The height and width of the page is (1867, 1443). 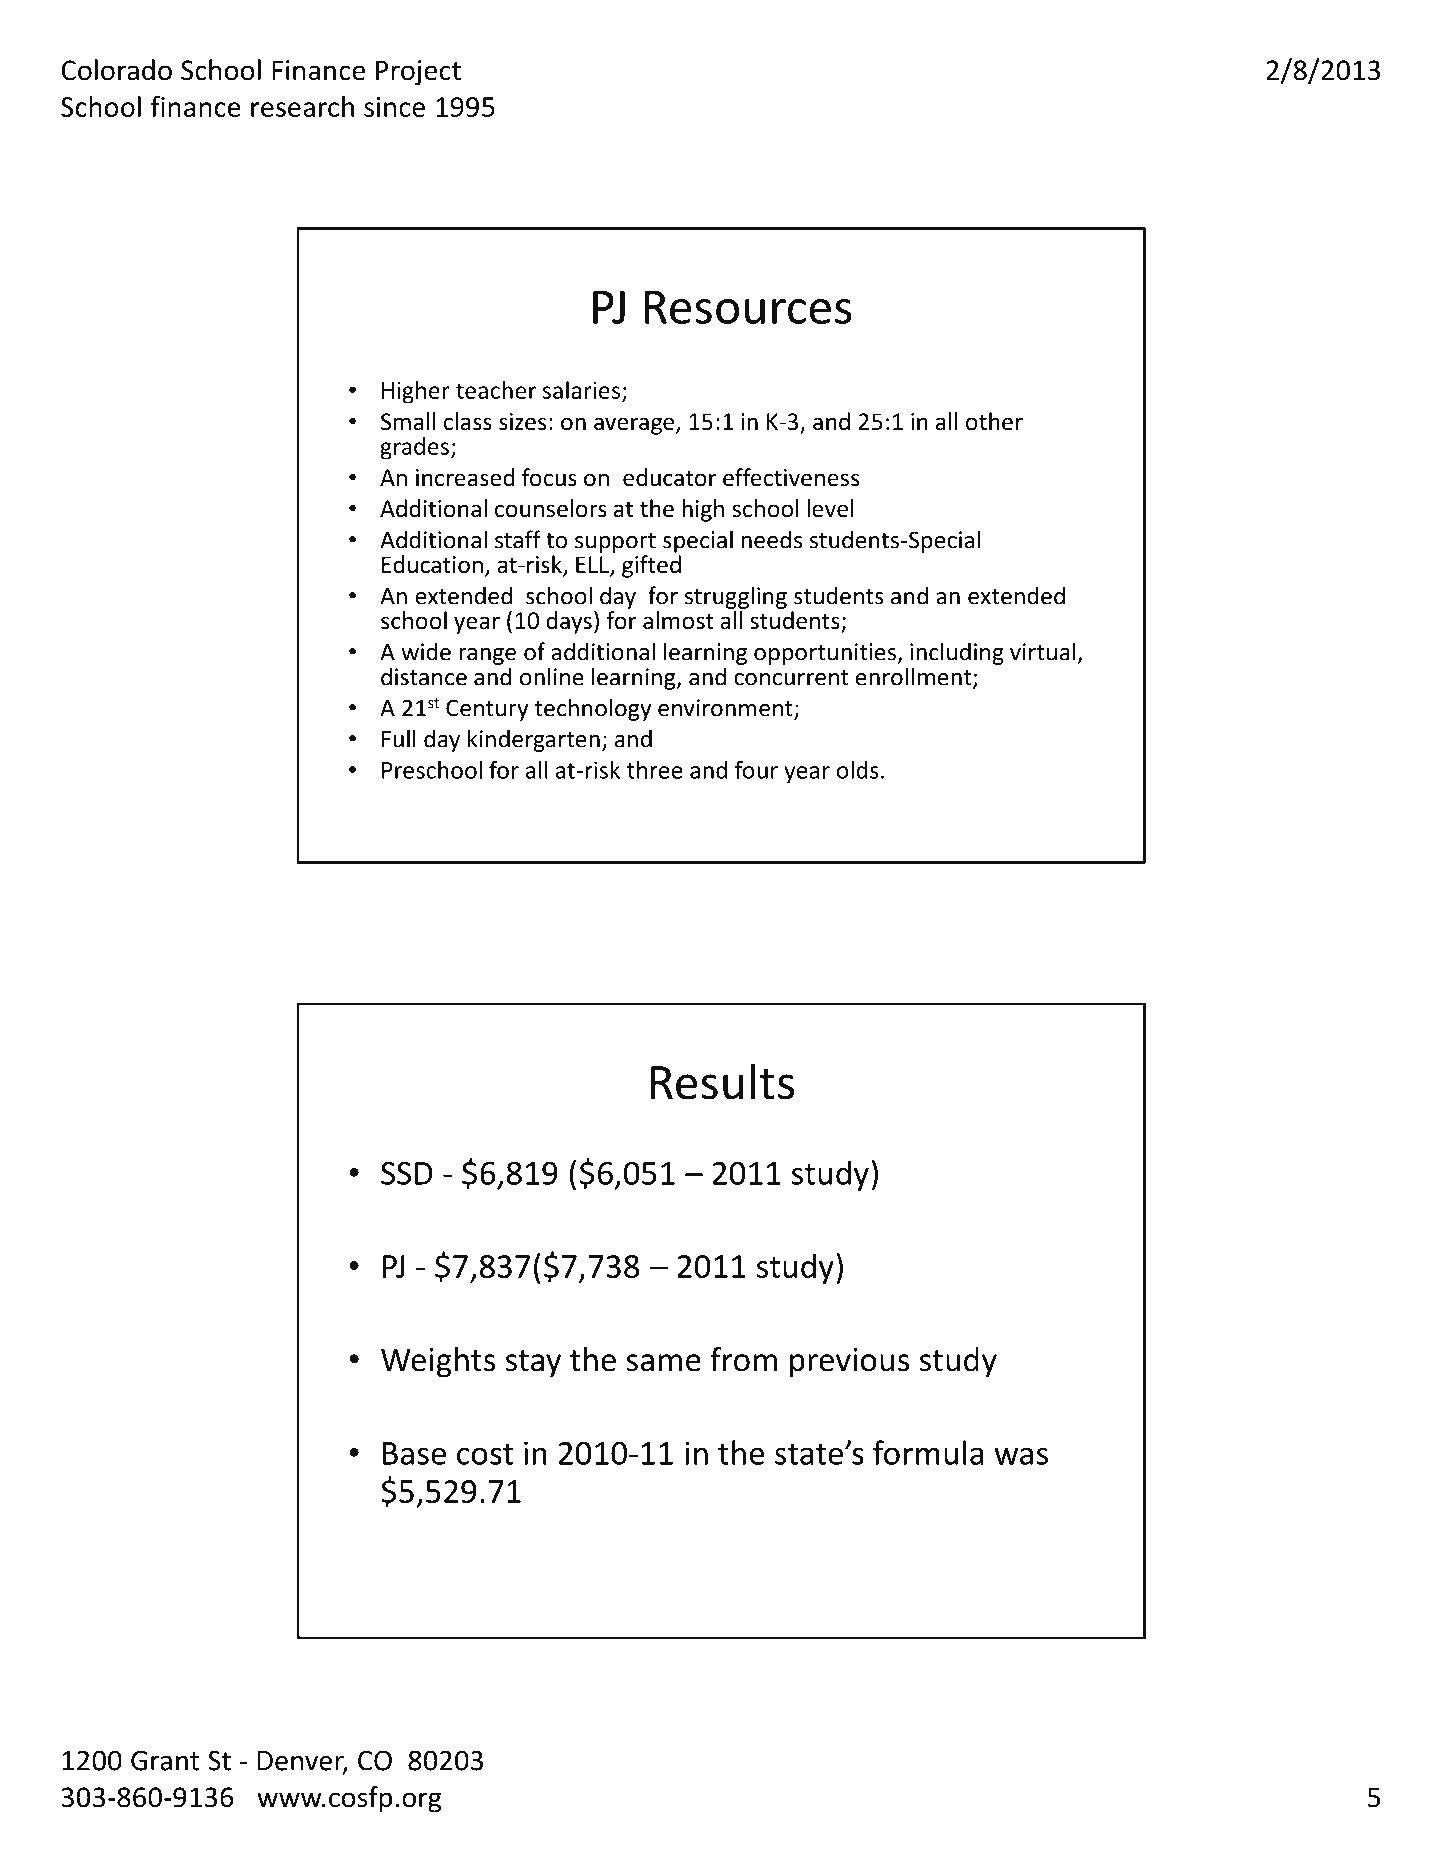 I want to click on olds, so click(x=858, y=770).
